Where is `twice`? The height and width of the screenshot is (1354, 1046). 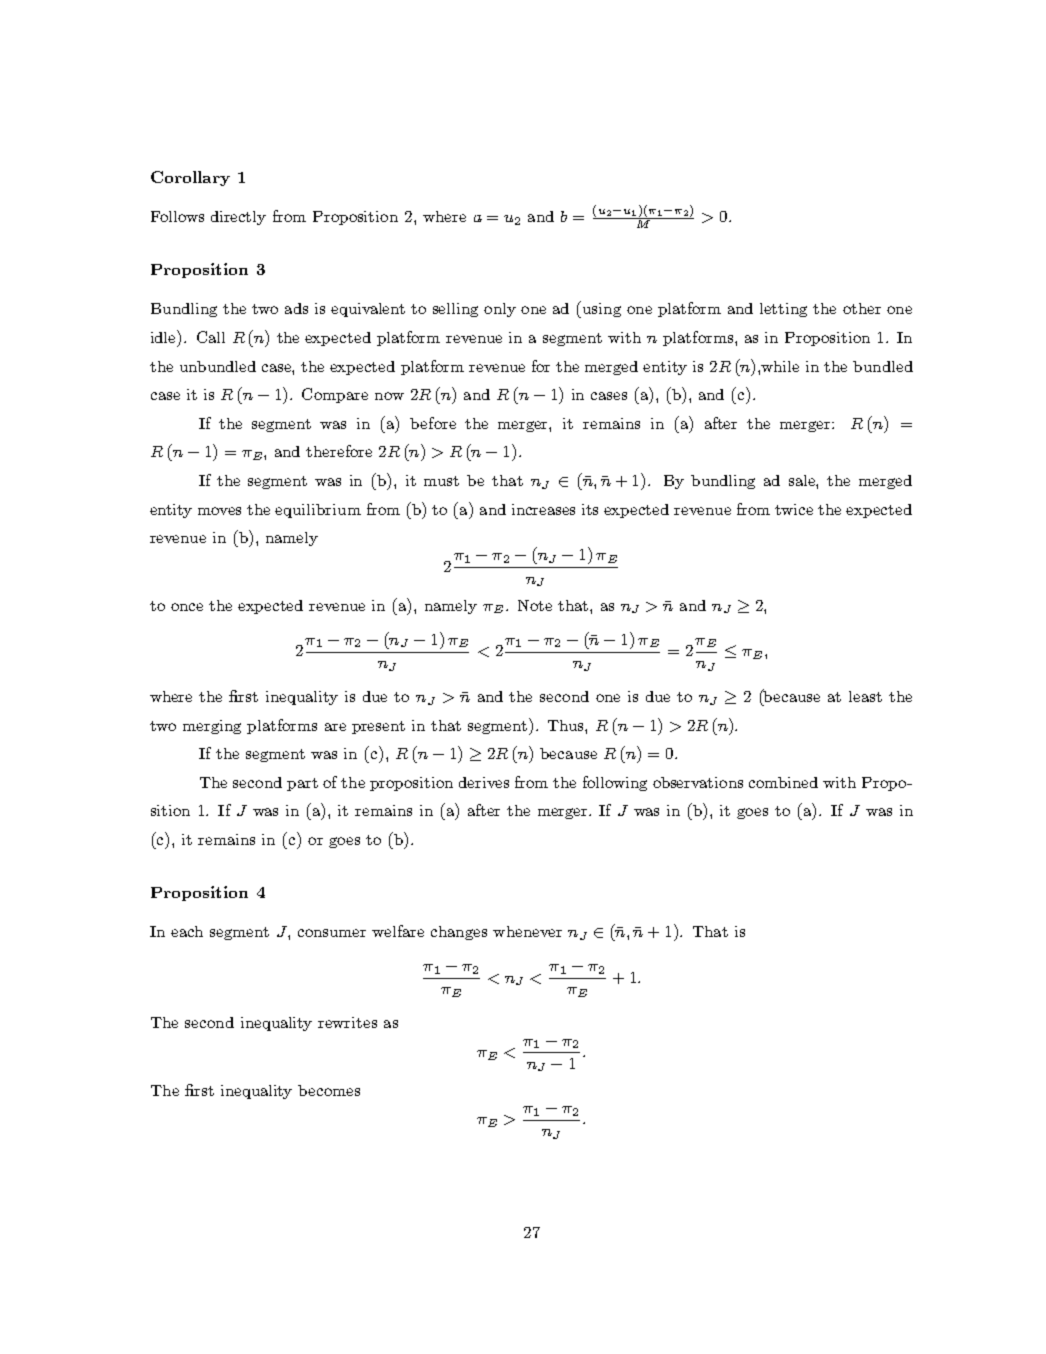 twice is located at coordinates (794, 509).
